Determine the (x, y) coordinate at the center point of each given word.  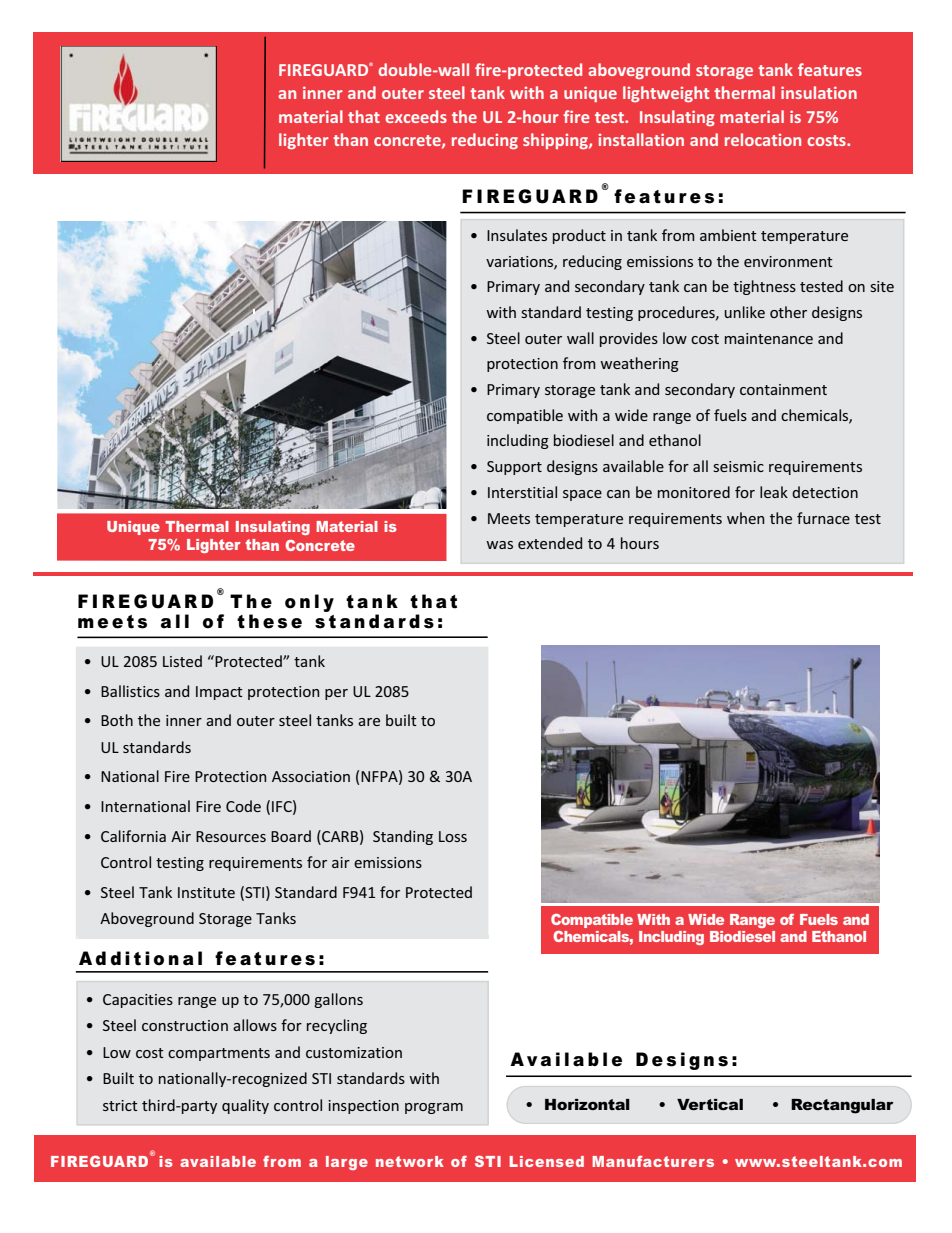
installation (641, 139)
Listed (182, 661)
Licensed (547, 1161)
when (745, 518)
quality (245, 1106)
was (499, 545)
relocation (763, 139)
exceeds (416, 116)
